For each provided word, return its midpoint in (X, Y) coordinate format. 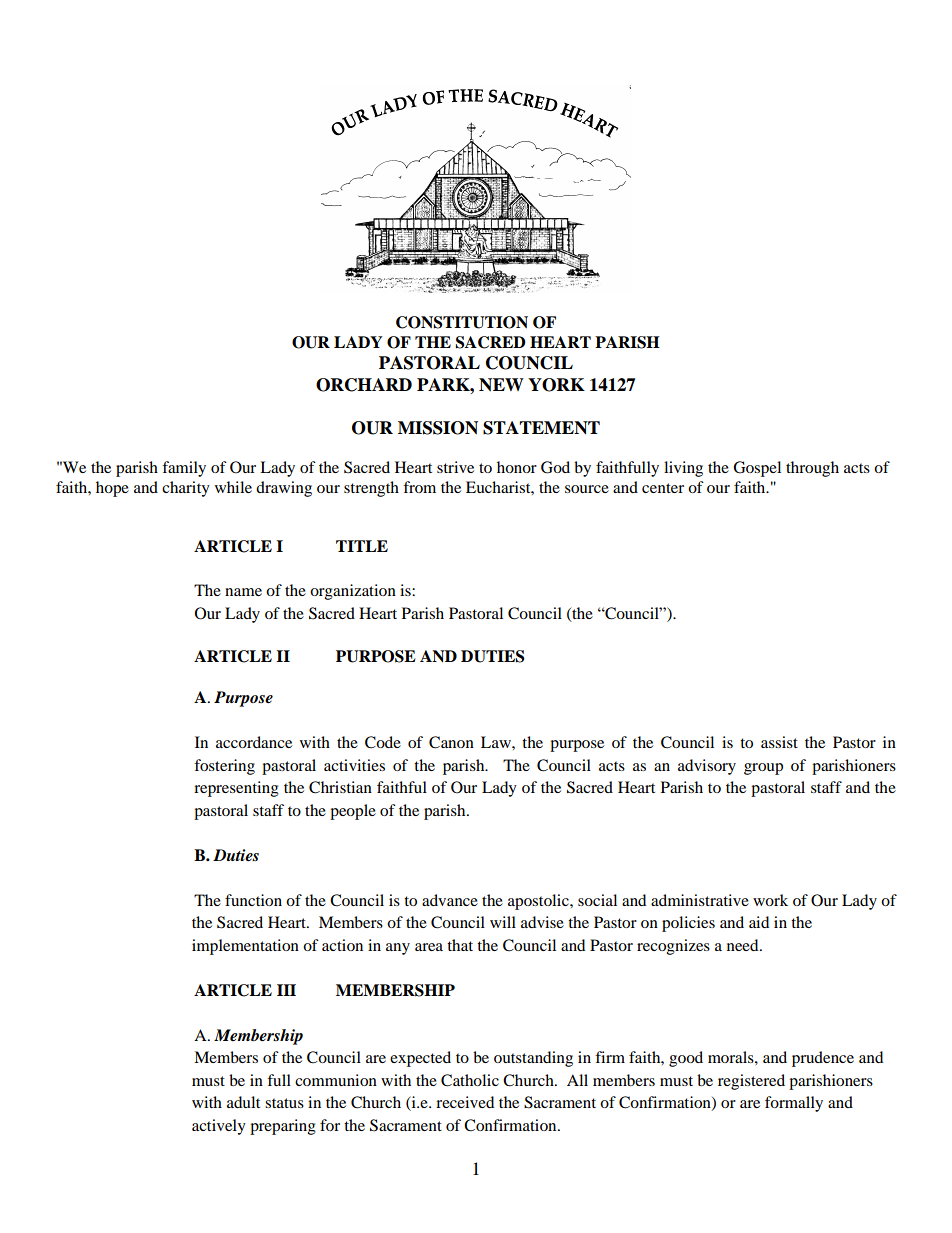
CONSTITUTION (462, 322)
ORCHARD (364, 385)
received (465, 1102)
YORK (556, 385)
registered (751, 1082)
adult (243, 1102)
